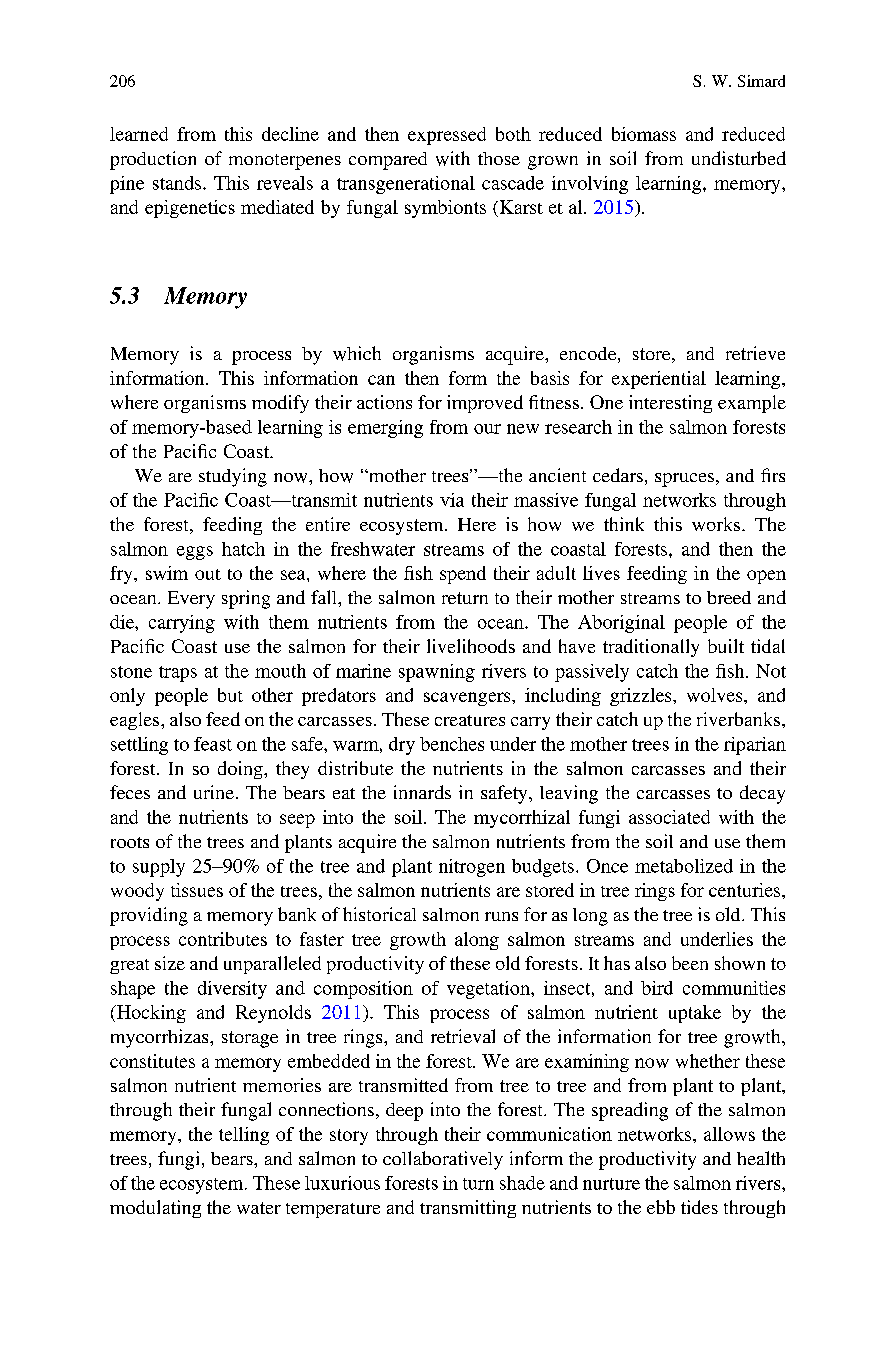  I want to click on been, so click(690, 963).
